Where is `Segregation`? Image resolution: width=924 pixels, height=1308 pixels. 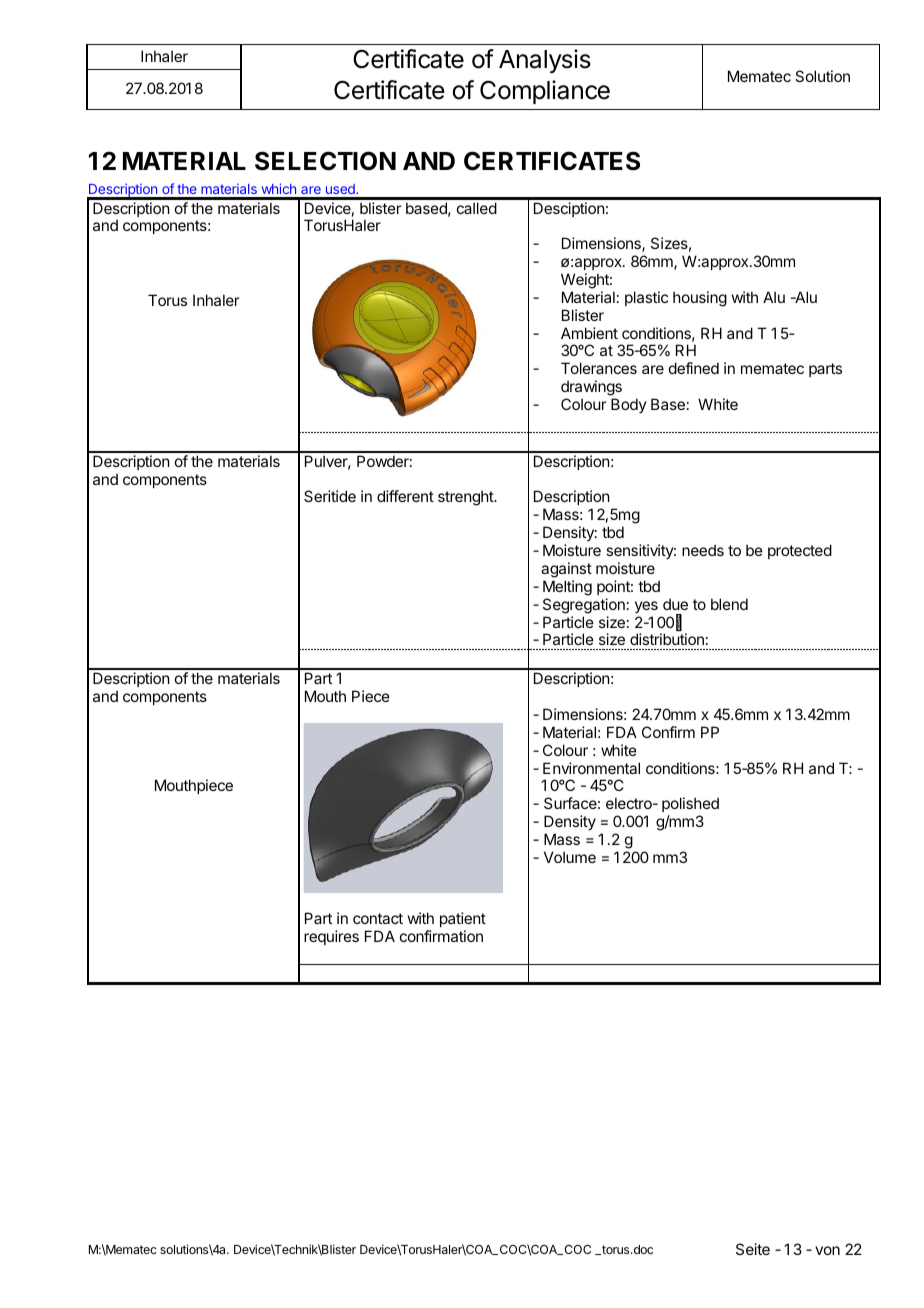
Segregation is located at coordinates (584, 606).
